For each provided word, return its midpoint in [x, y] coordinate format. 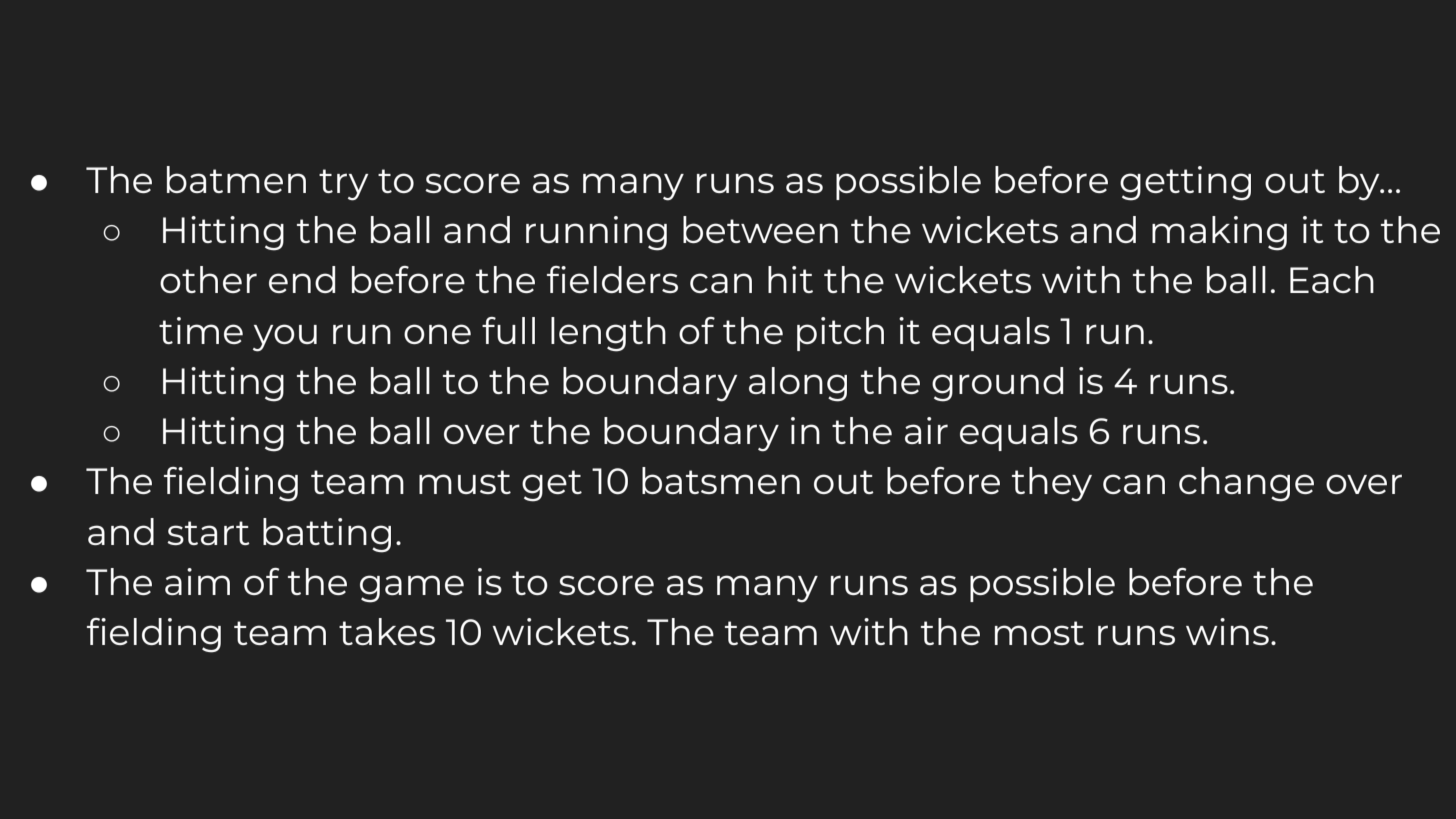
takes [387, 631]
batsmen [721, 480]
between [760, 229]
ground [997, 384]
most [1039, 633]
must [465, 482]
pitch [840, 334]
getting [1185, 183]
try [343, 185]
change [1246, 484]
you [285, 338]
